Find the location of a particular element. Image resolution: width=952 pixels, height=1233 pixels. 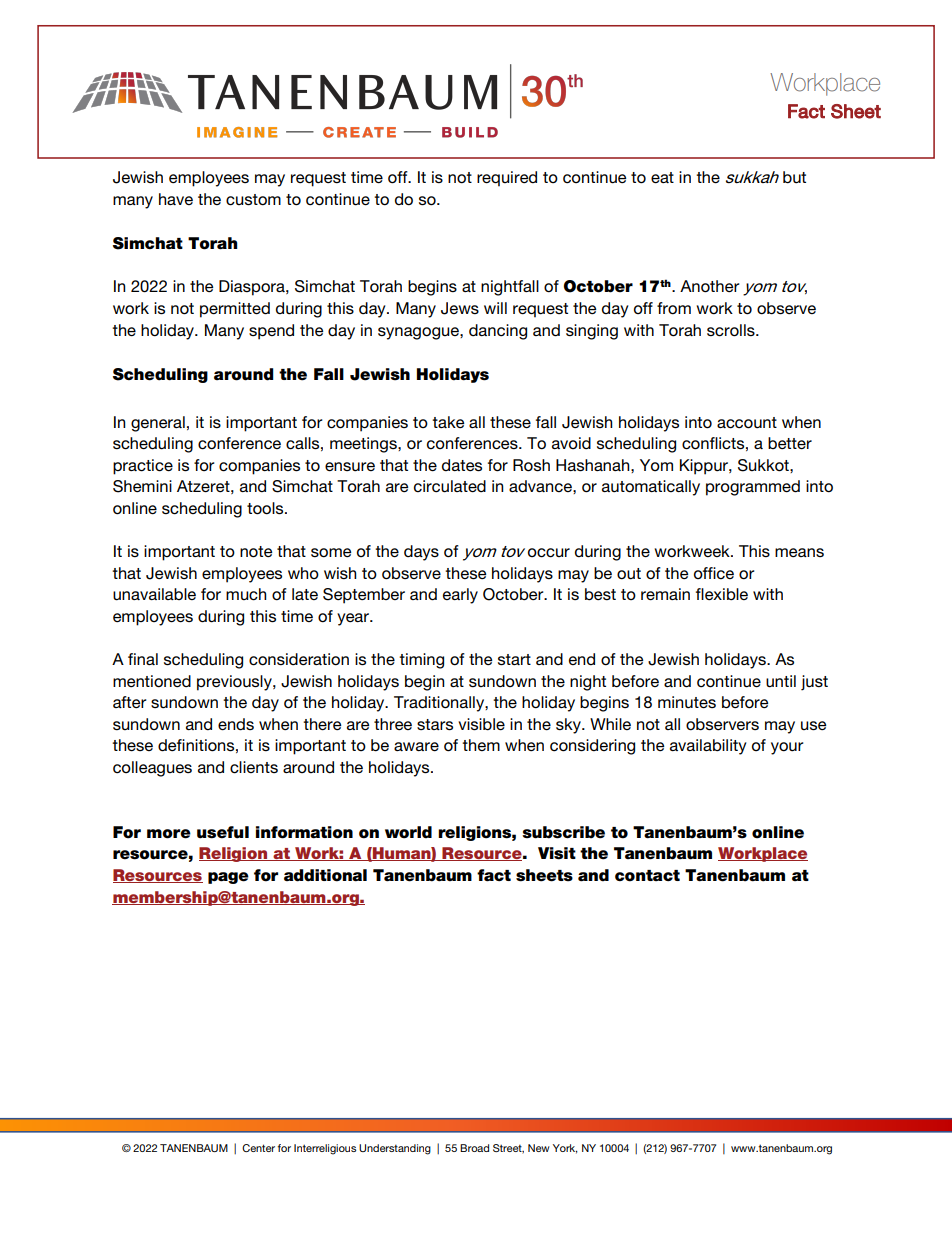

world is located at coordinates (408, 832).
